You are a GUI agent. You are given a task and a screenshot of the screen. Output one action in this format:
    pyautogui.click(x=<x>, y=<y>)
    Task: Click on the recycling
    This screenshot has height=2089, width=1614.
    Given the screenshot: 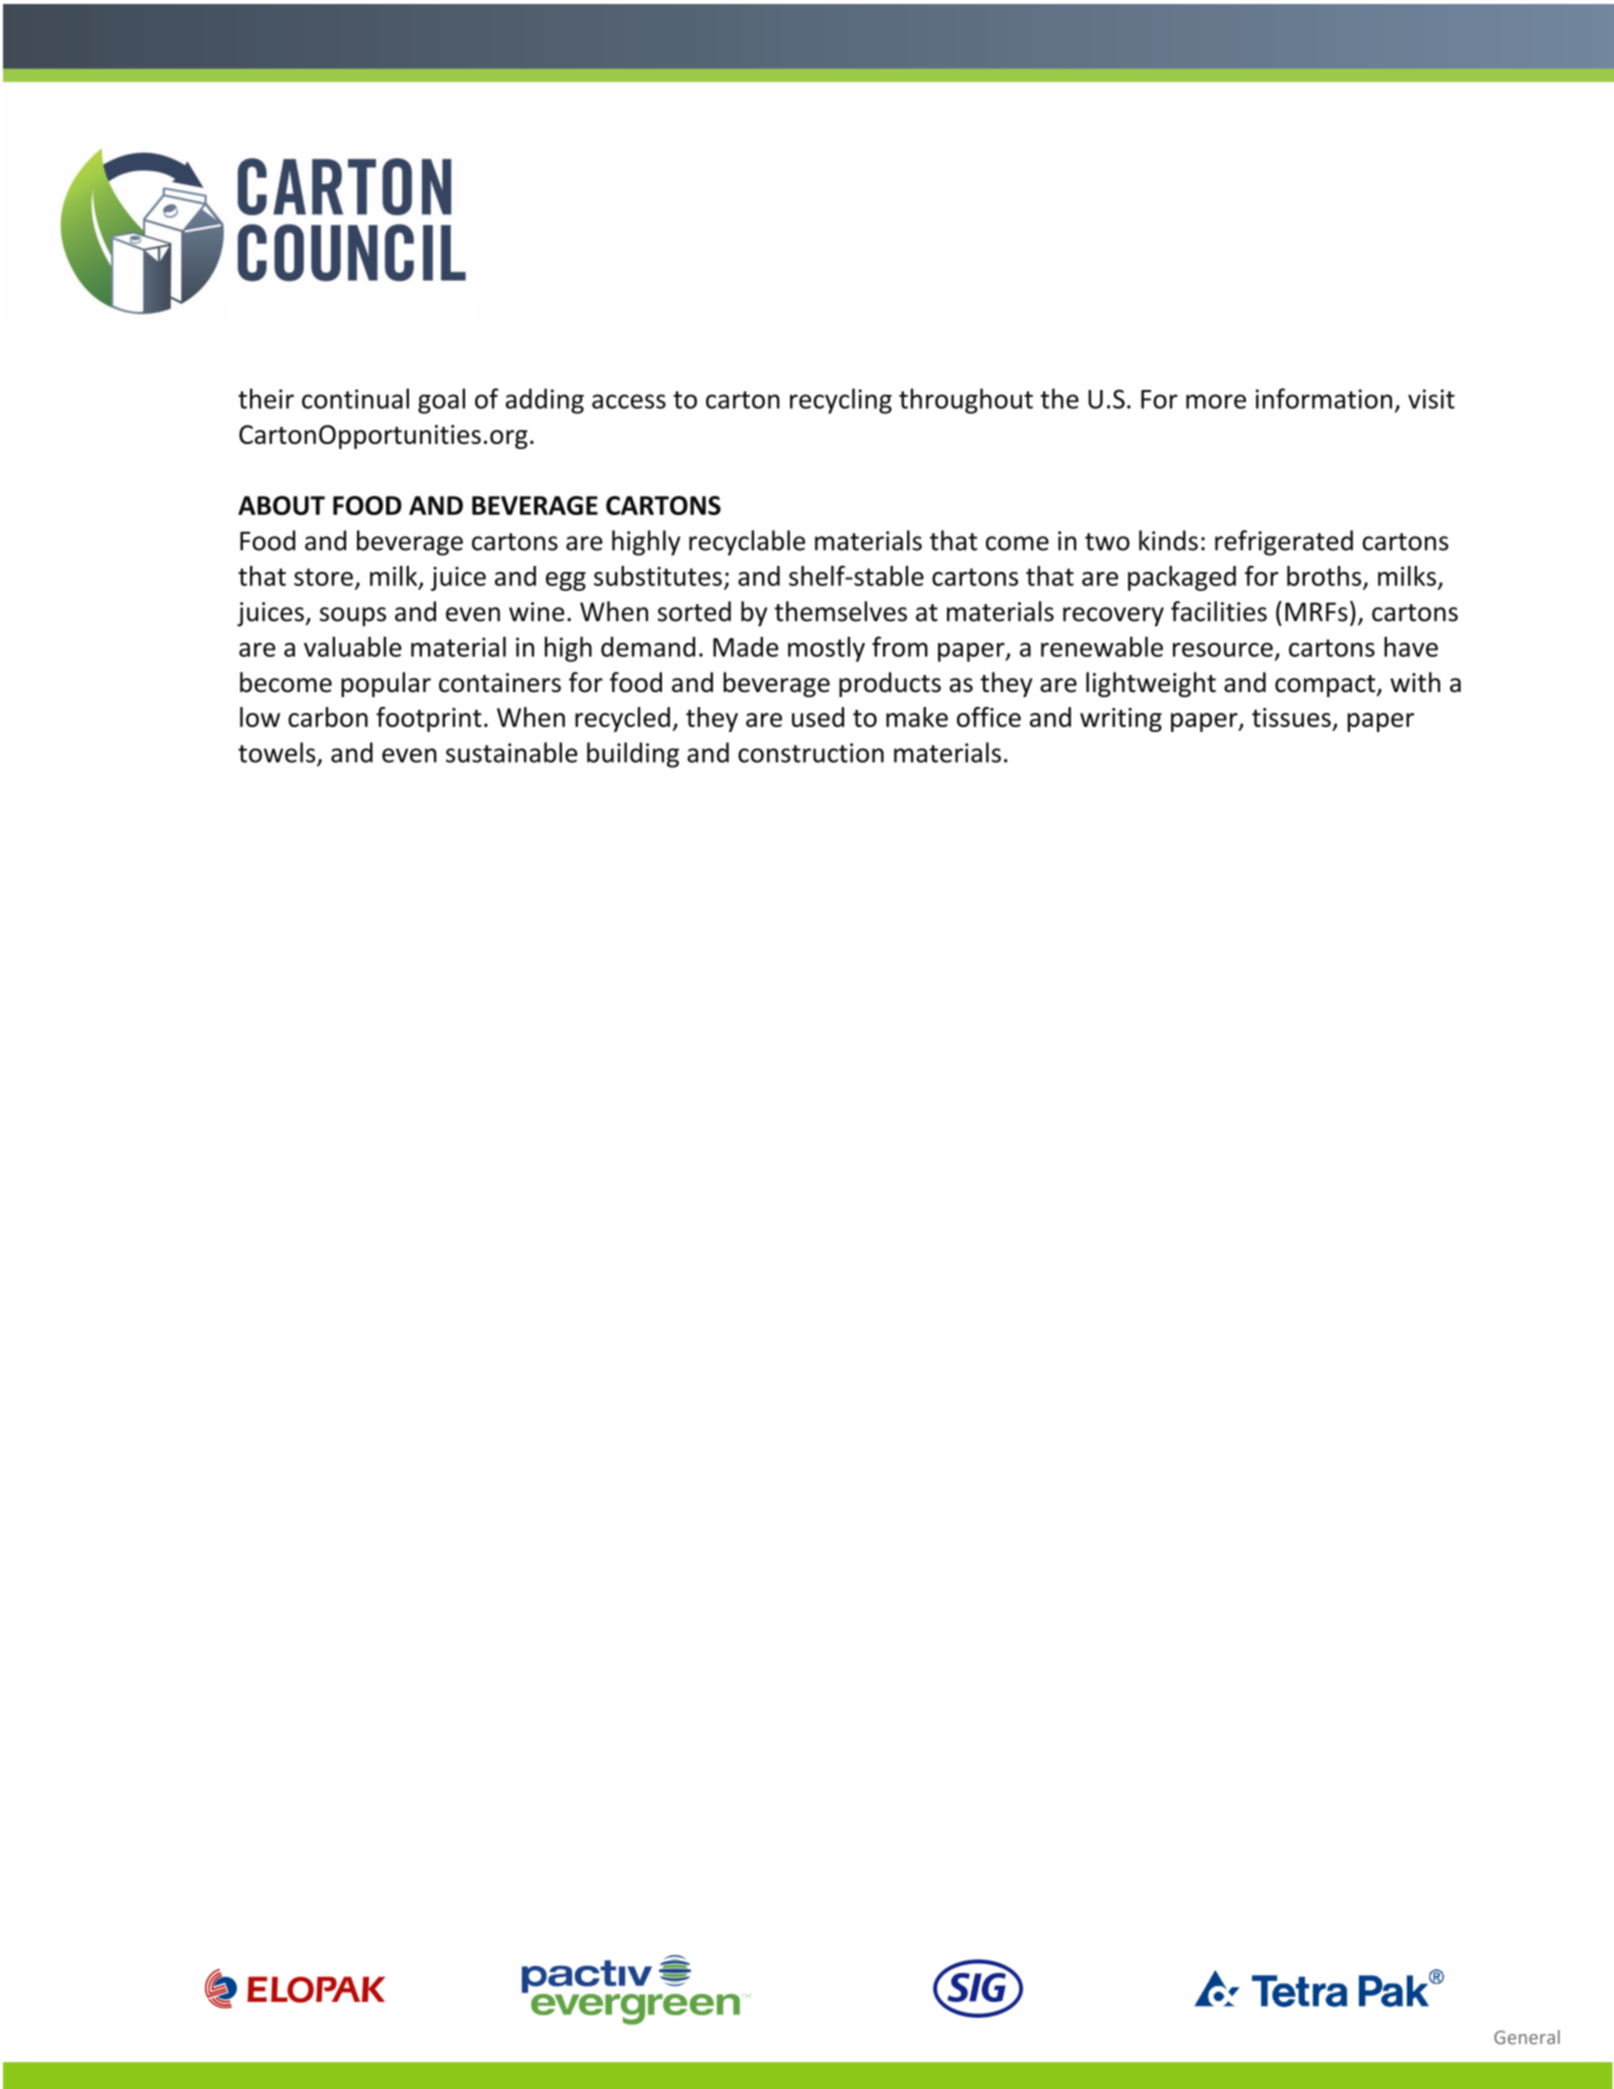 What is the action you would take?
    pyautogui.click(x=841, y=401)
